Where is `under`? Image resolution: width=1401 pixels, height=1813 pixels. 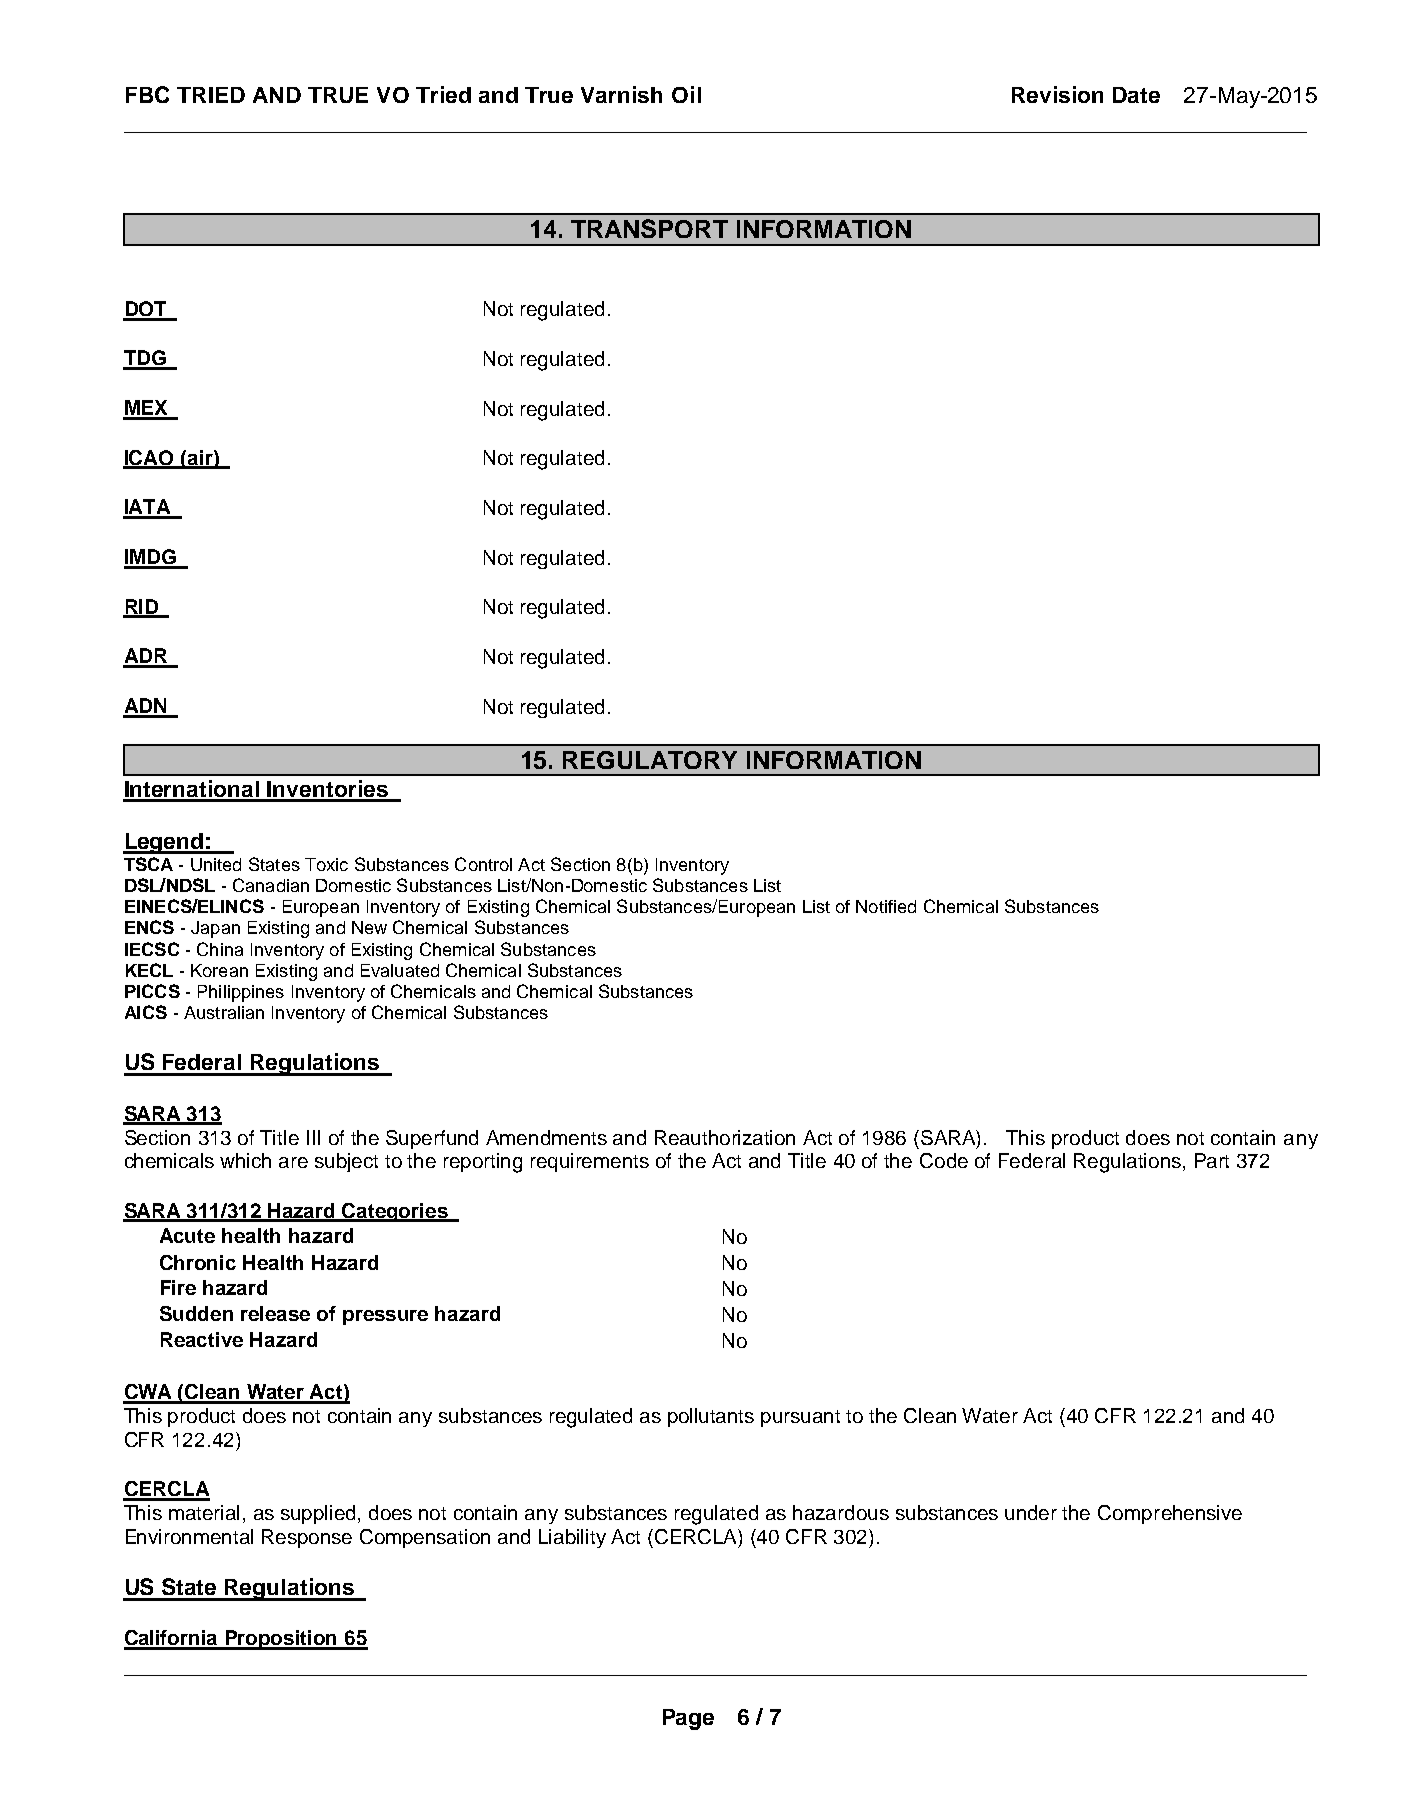 under is located at coordinates (1031, 1512).
